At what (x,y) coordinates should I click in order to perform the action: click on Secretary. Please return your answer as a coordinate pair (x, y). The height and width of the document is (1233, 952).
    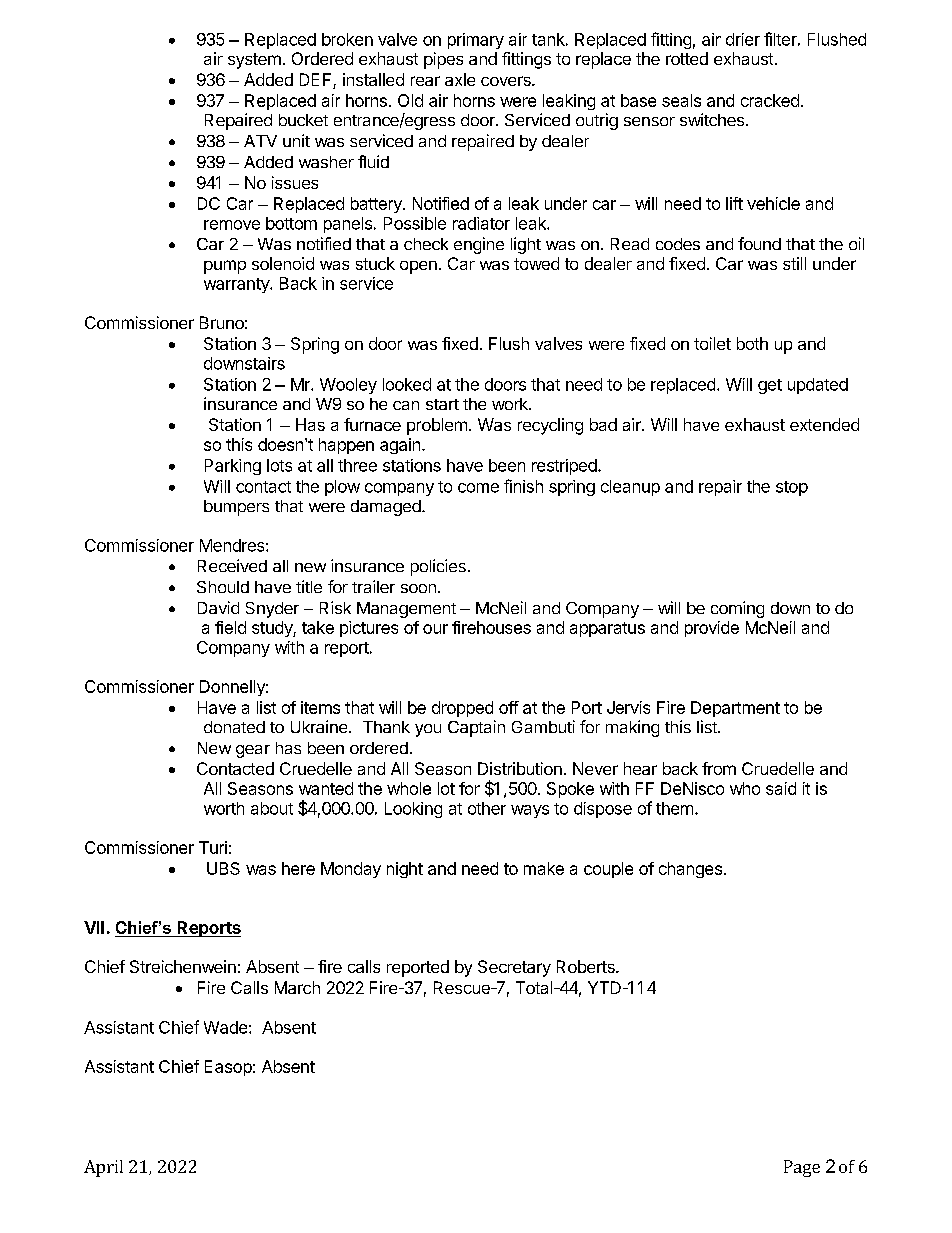
    Looking at the image, I should click on (514, 968).
